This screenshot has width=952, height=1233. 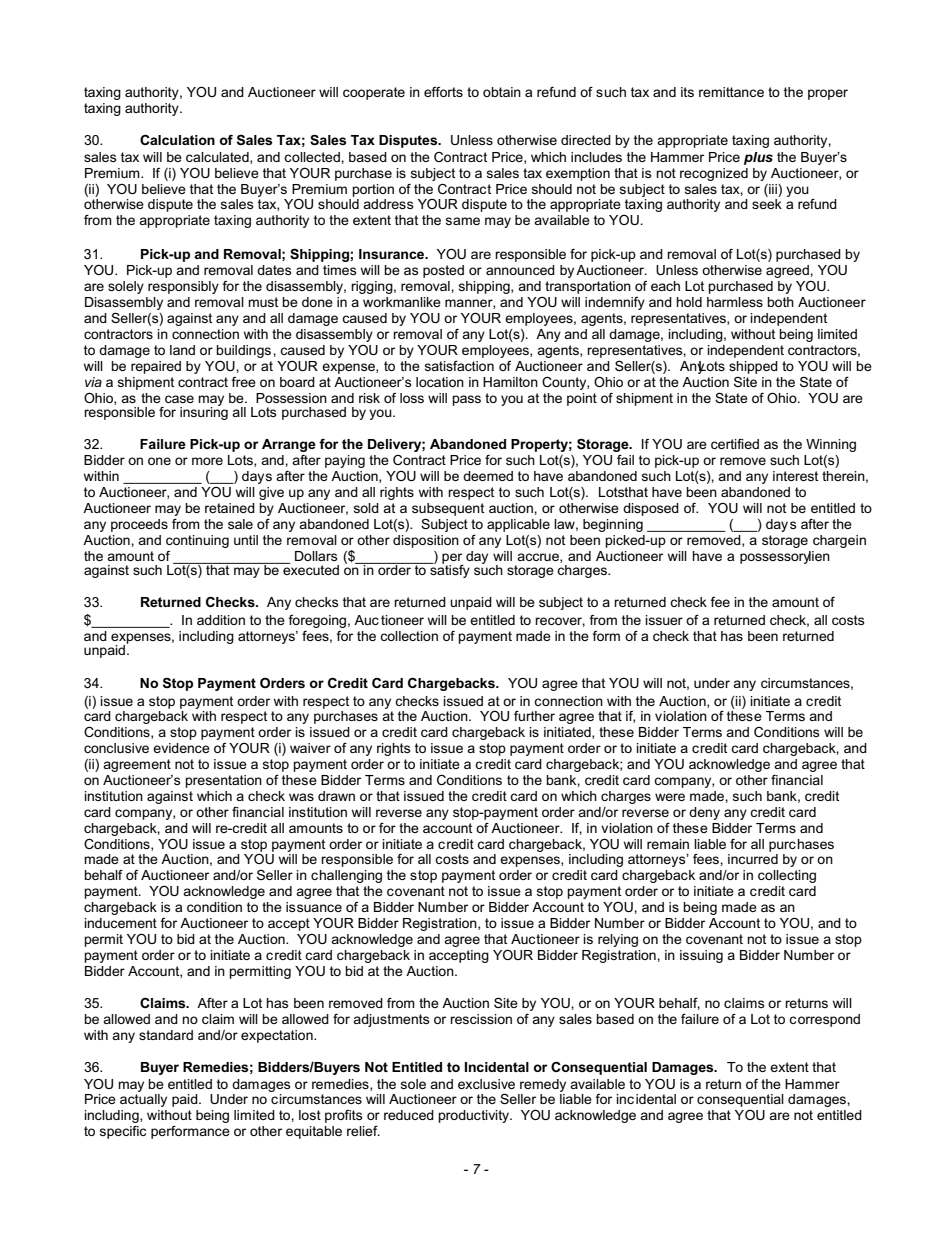 I want to click on efforts, so click(x=443, y=92).
